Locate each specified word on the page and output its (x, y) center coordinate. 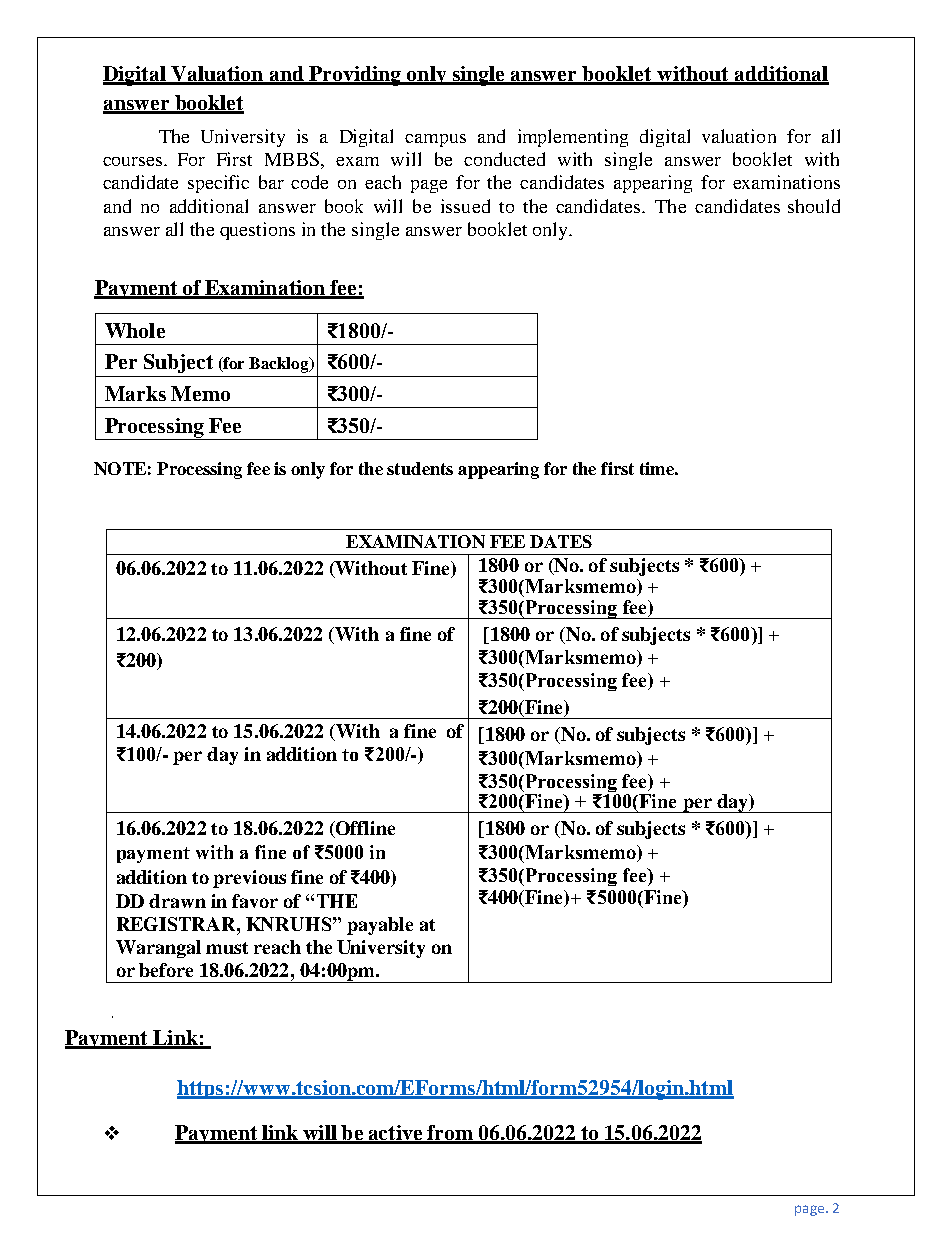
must (227, 948)
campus (435, 140)
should (814, 206)
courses (134, 161)
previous (249, 879)
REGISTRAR (177, 924)
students (420, 468)
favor (255, 901)
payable (380, 926)
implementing (573, 138)
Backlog (280, 365)
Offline (364, 829)
